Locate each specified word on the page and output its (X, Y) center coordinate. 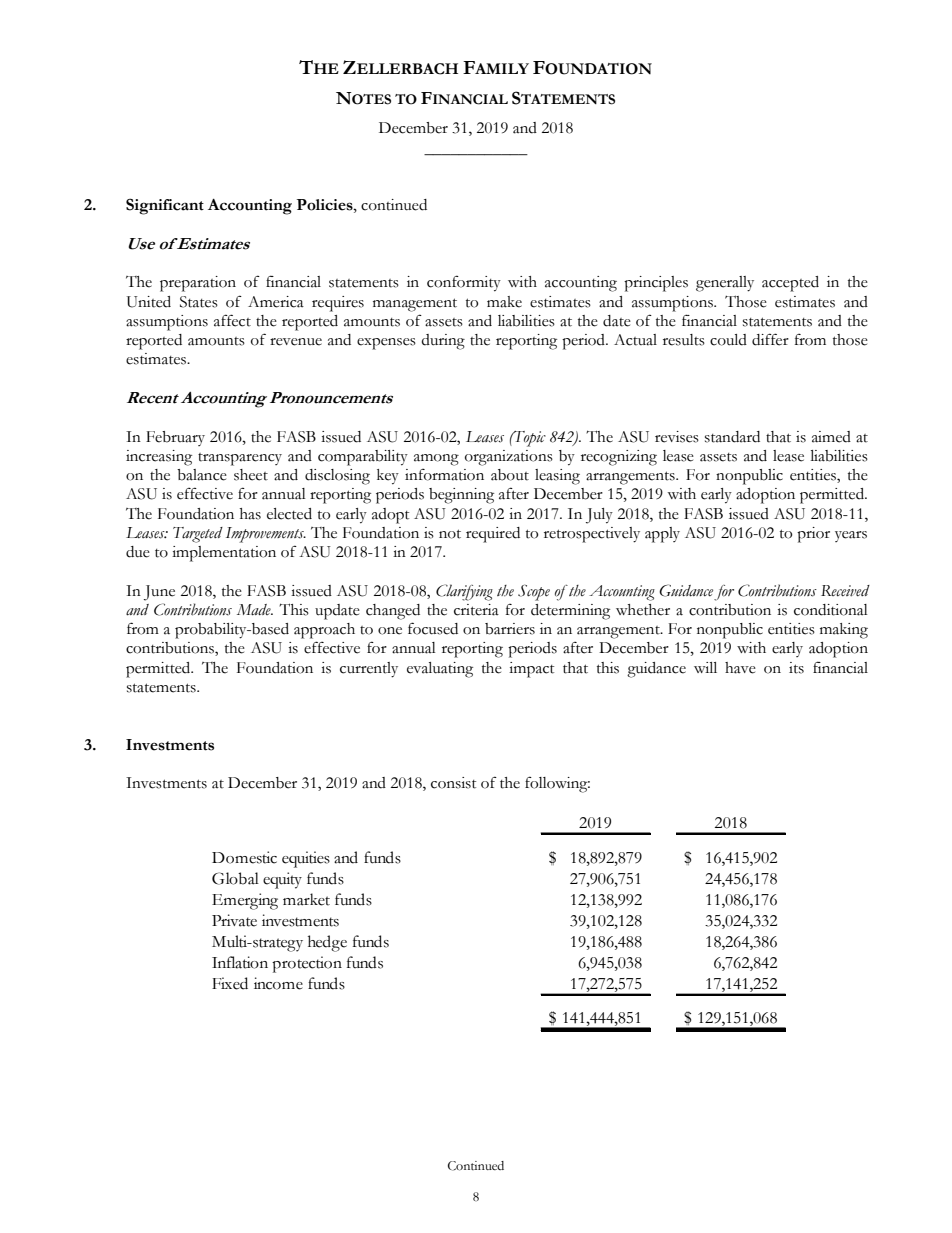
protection (307, 964)
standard (732, 437)
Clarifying (464, 592)
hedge (327, 943)
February (175, 438)
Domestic (244, 857)
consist (453, 783)
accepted (790, 284)
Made (255, 610)
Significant (165, 206)
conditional (831, 610)
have (740, 668)
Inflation (240, 962)
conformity (464, 283)
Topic (529, 439)
